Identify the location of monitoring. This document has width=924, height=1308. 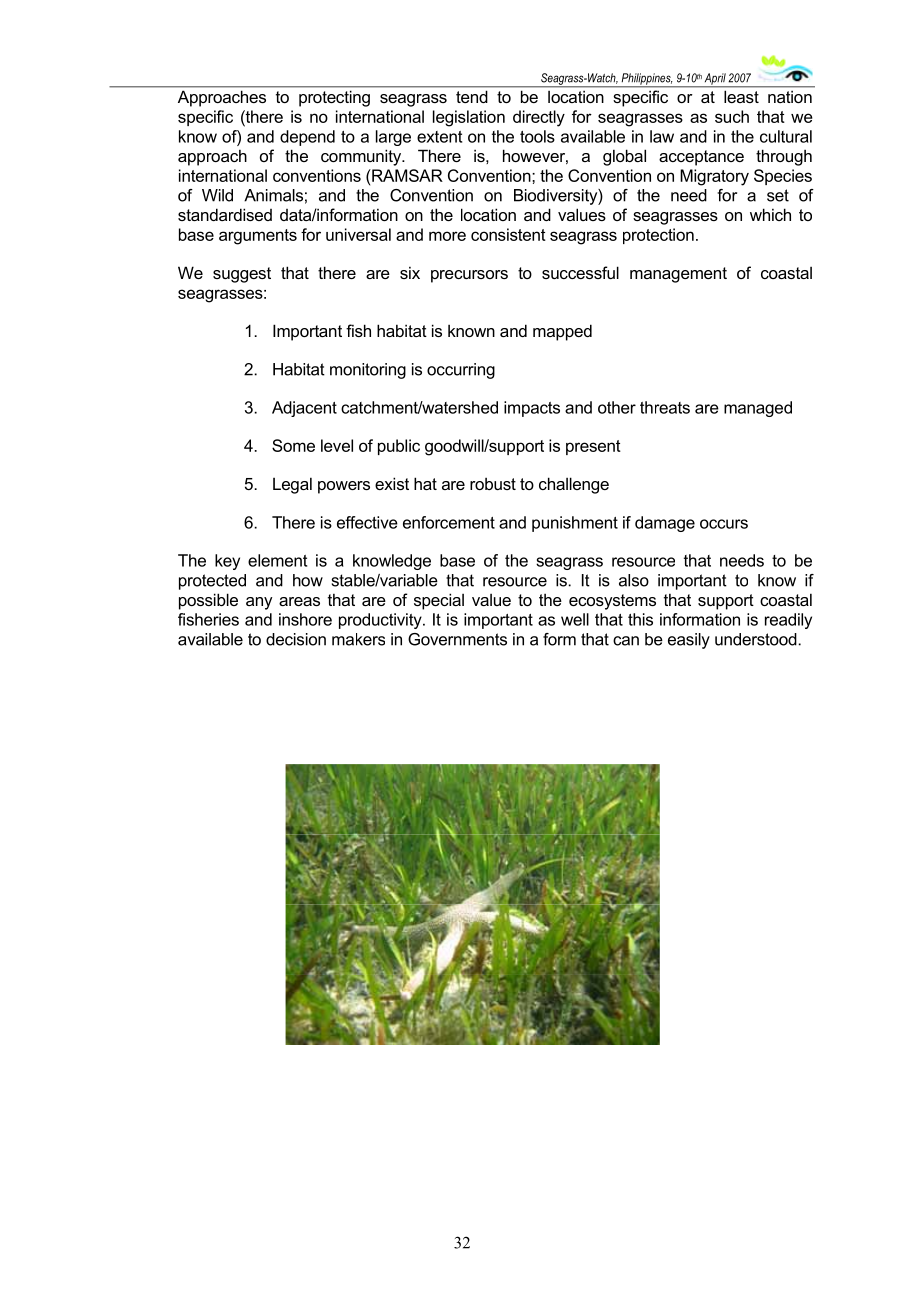
(368, 371).
